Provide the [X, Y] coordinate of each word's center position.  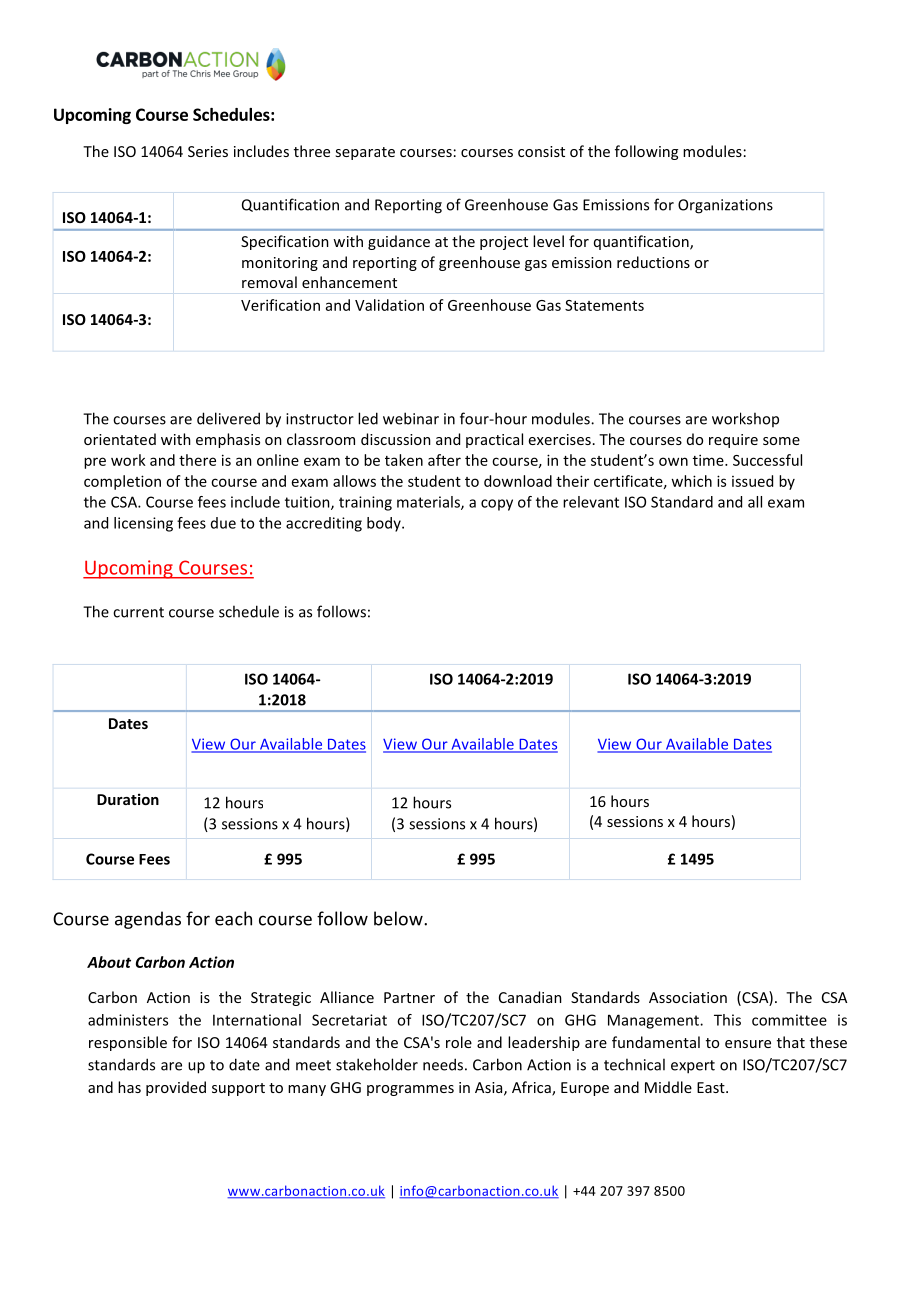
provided [176, 1088]
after [444, 460]
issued [752, 481]
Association [688, 997]
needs [443, 1064]
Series [208, 151]
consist [541, 151]
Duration [128, 799]
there [197, 460]
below [399, 918]
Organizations [725, 206]
